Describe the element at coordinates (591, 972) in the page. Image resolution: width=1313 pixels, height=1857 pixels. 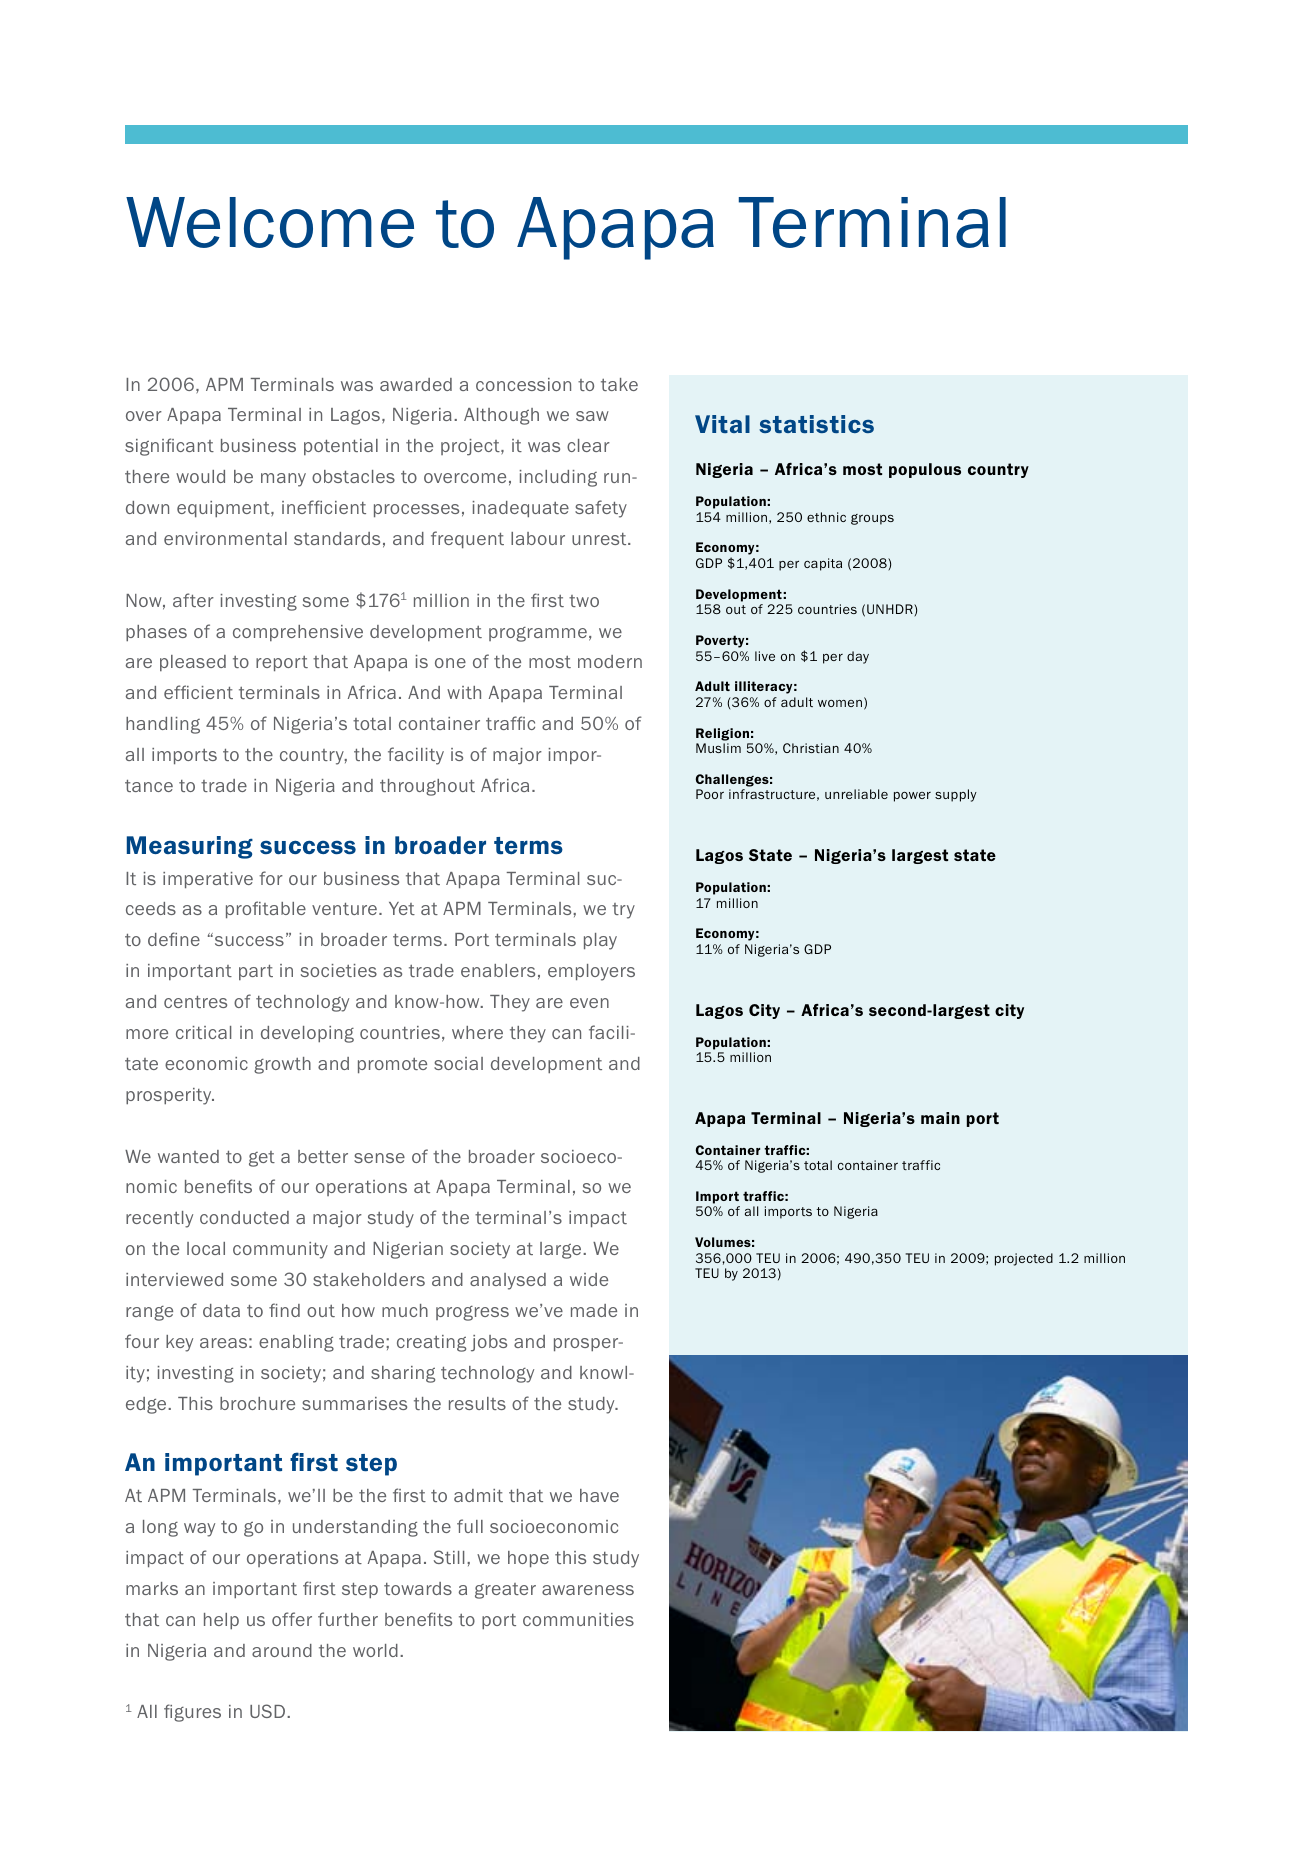
I see `employers` at that location.
